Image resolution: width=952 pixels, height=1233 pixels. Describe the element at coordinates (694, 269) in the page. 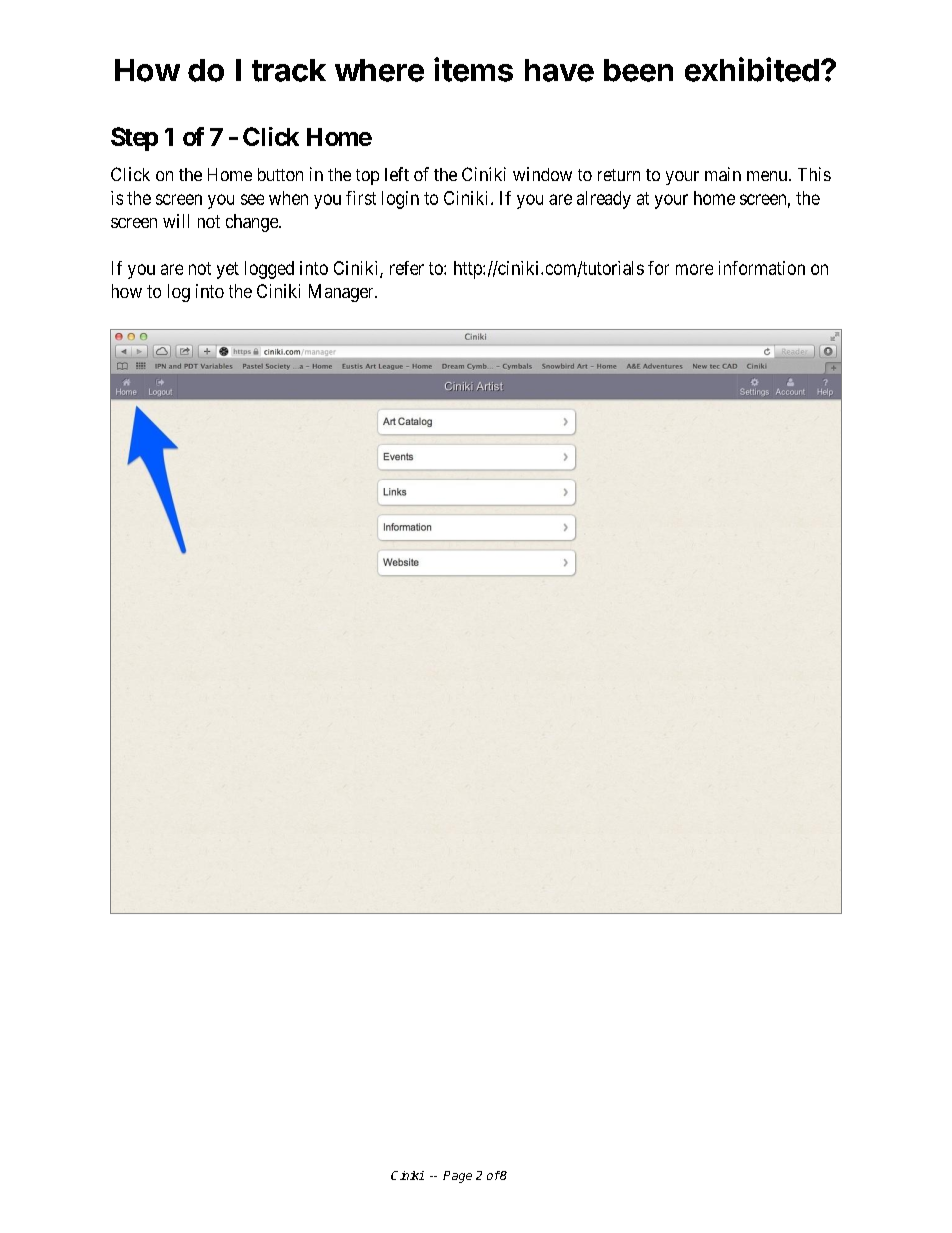

I see `more` at that location.
